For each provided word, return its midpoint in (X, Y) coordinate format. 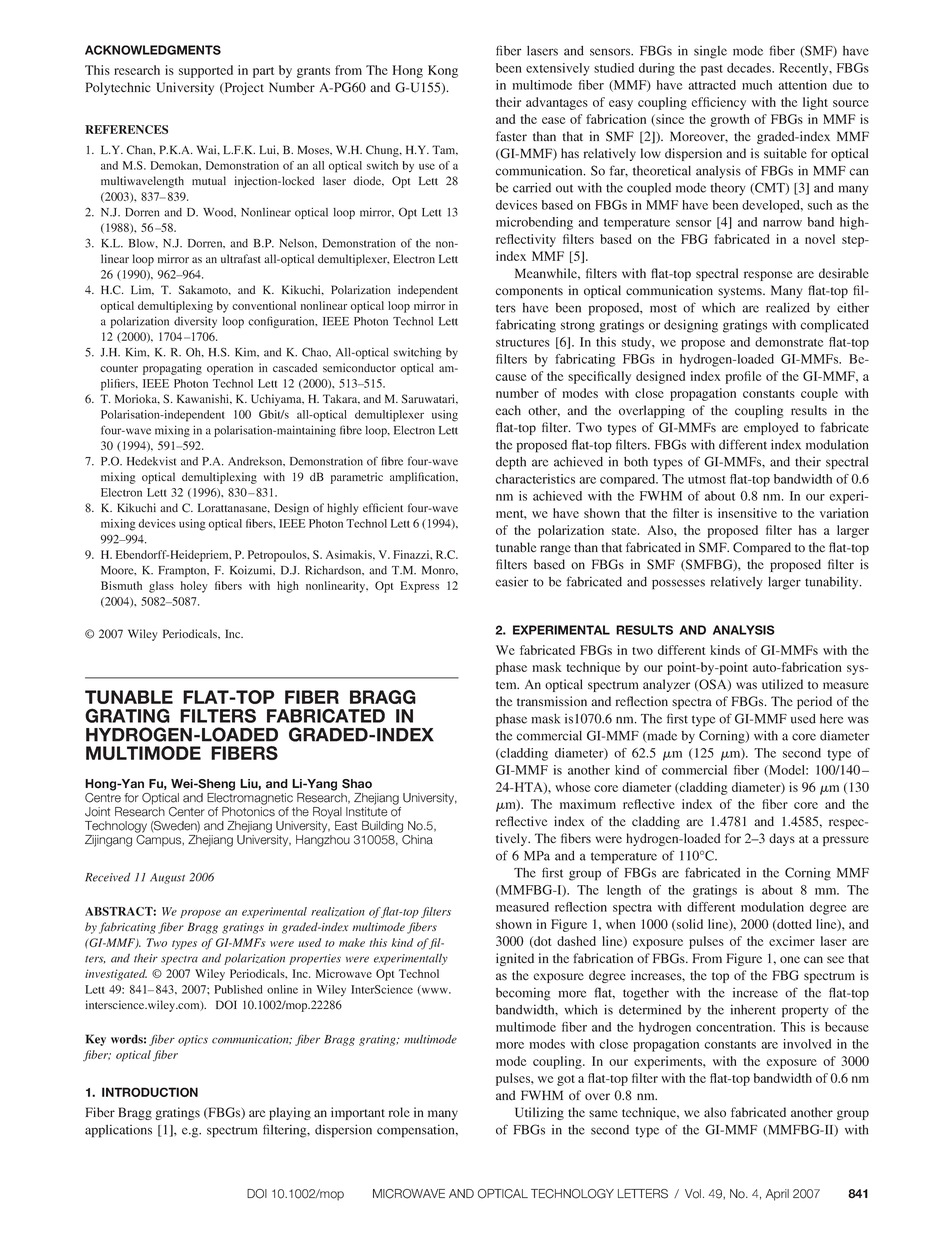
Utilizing (539, 1113)
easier (511, 581)
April (777, 1195)
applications (118, 1131)
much (757, 85)
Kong (443, 71)
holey (194, 587)
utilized (782, 684)
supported (206, 71)
